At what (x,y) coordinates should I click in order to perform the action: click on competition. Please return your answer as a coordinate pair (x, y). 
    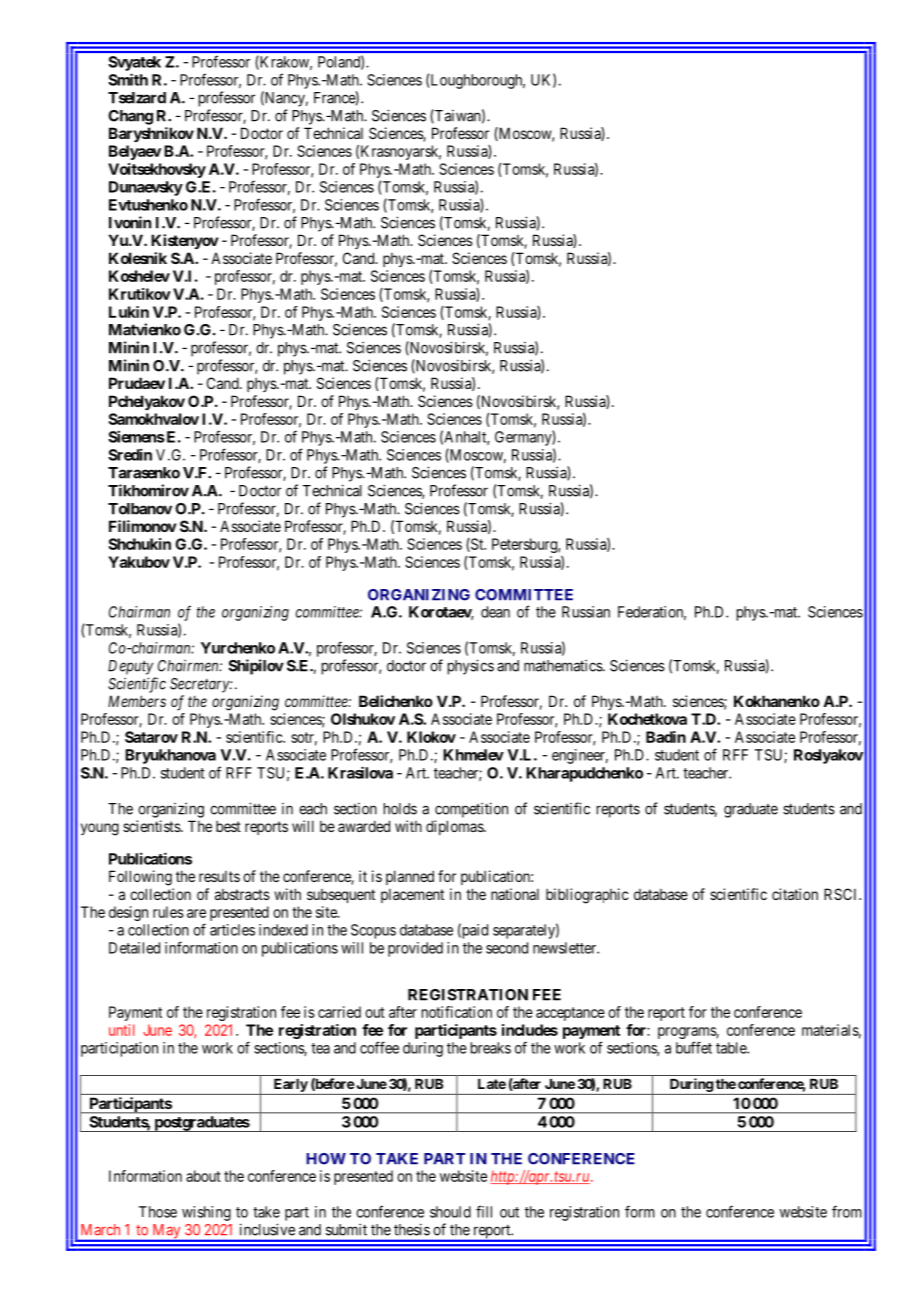
    Looking at the image, I should click on (471, 810).
